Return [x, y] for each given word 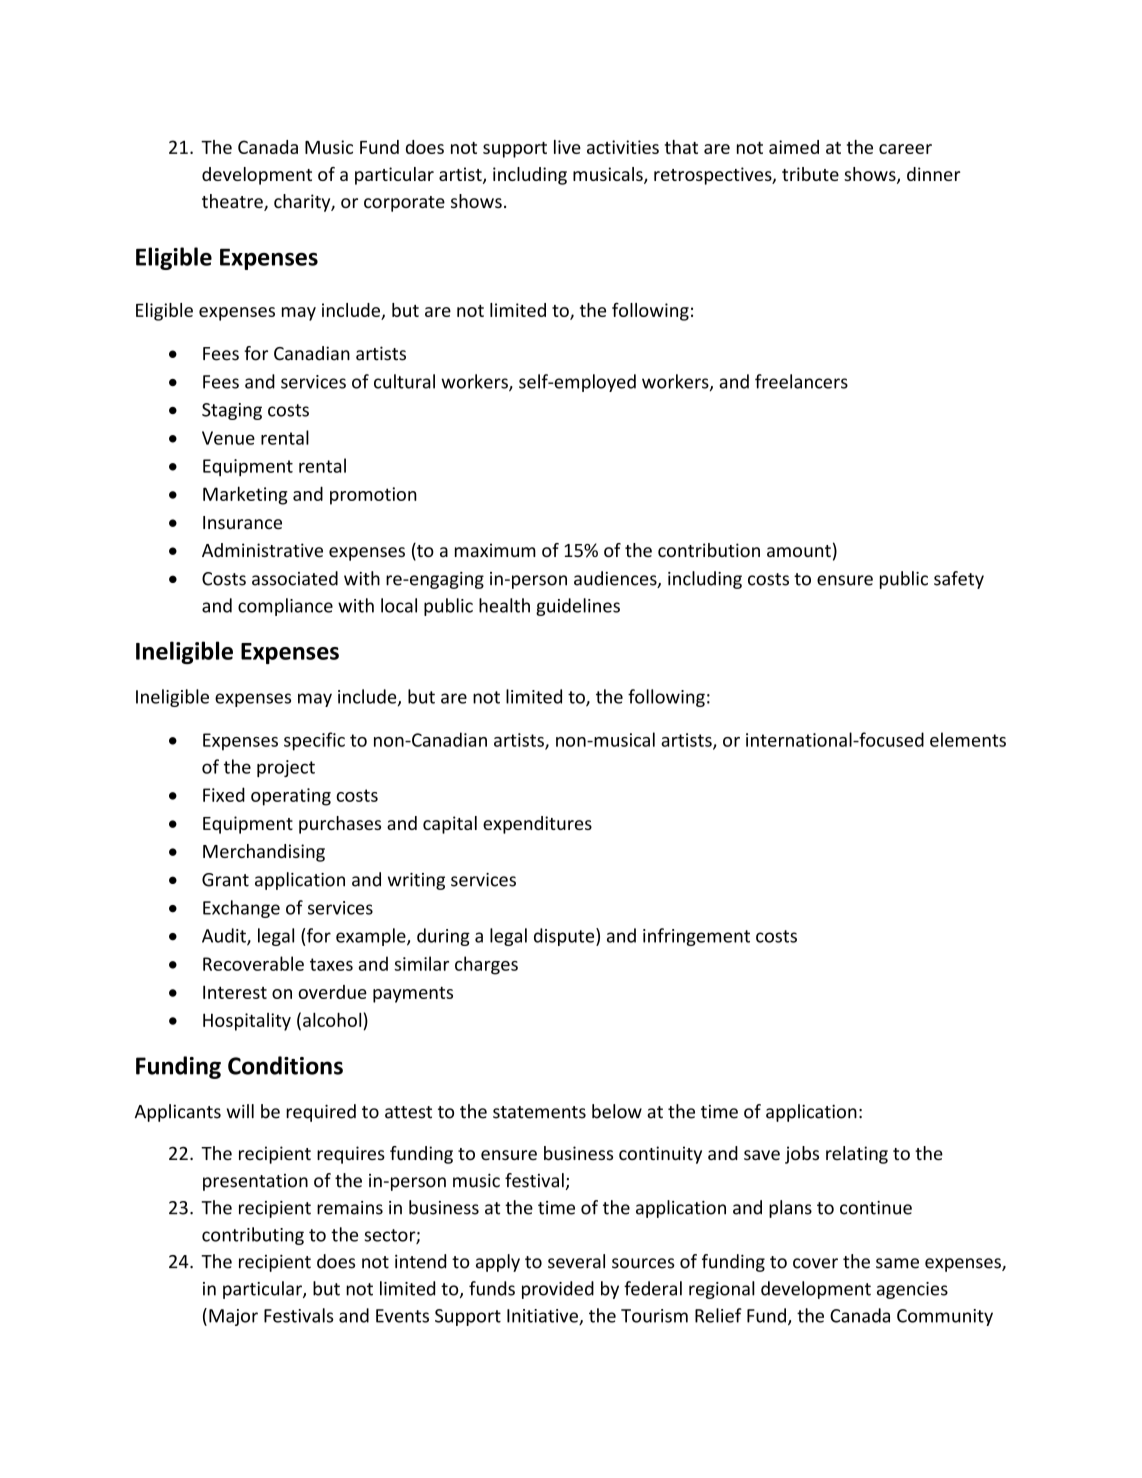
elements [968, 739]
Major [233, 1317]
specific [314, 741]
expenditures [537, 825]
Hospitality [247, 1022]
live [567, 147]
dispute [565, 937]
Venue [228, 438]
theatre [233, 202]
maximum [495, 550]
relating [857, 1155]
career [905, 149]
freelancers [801, 381]
